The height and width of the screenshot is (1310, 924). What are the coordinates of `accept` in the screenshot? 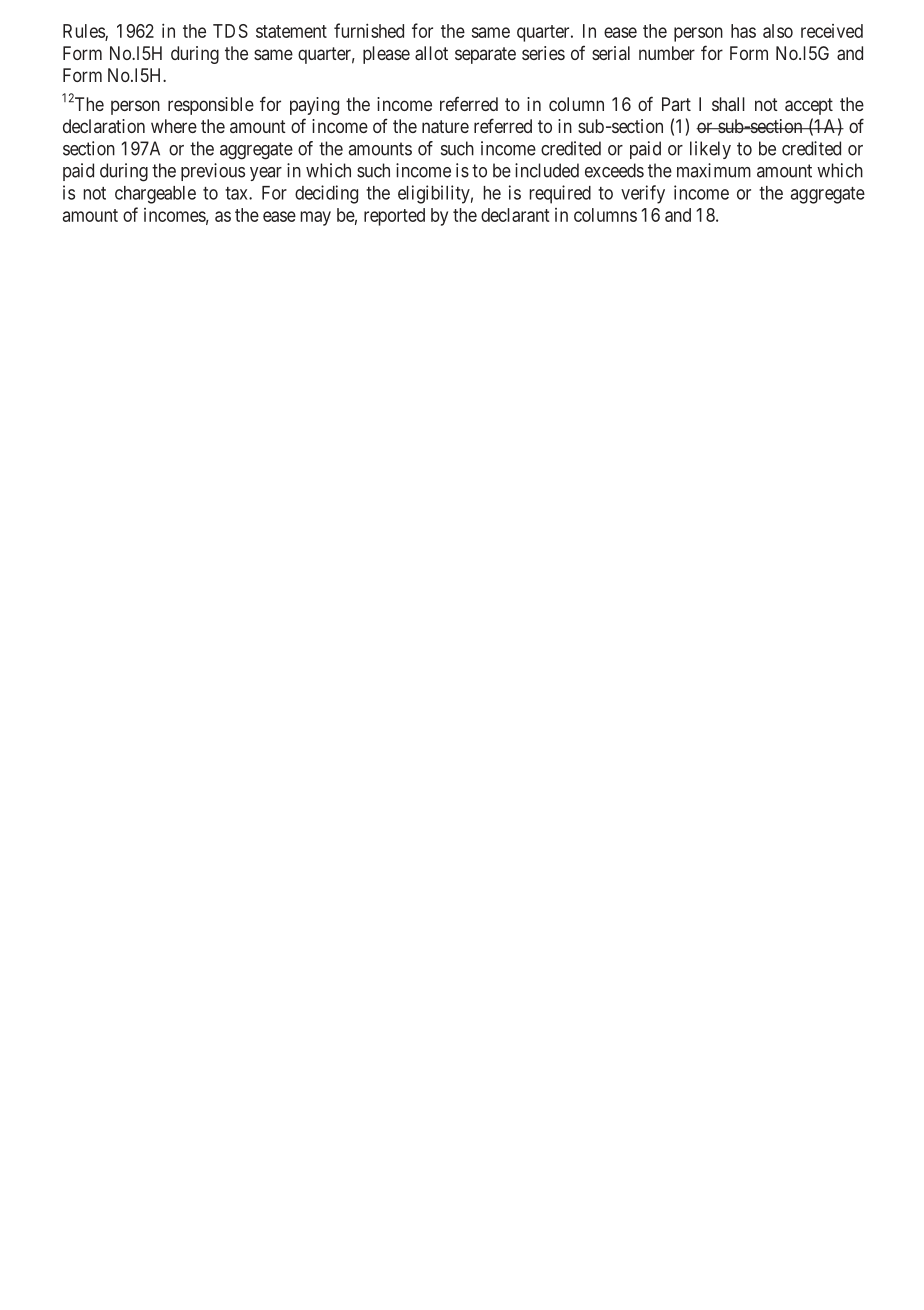 It's located at (809, 106).
